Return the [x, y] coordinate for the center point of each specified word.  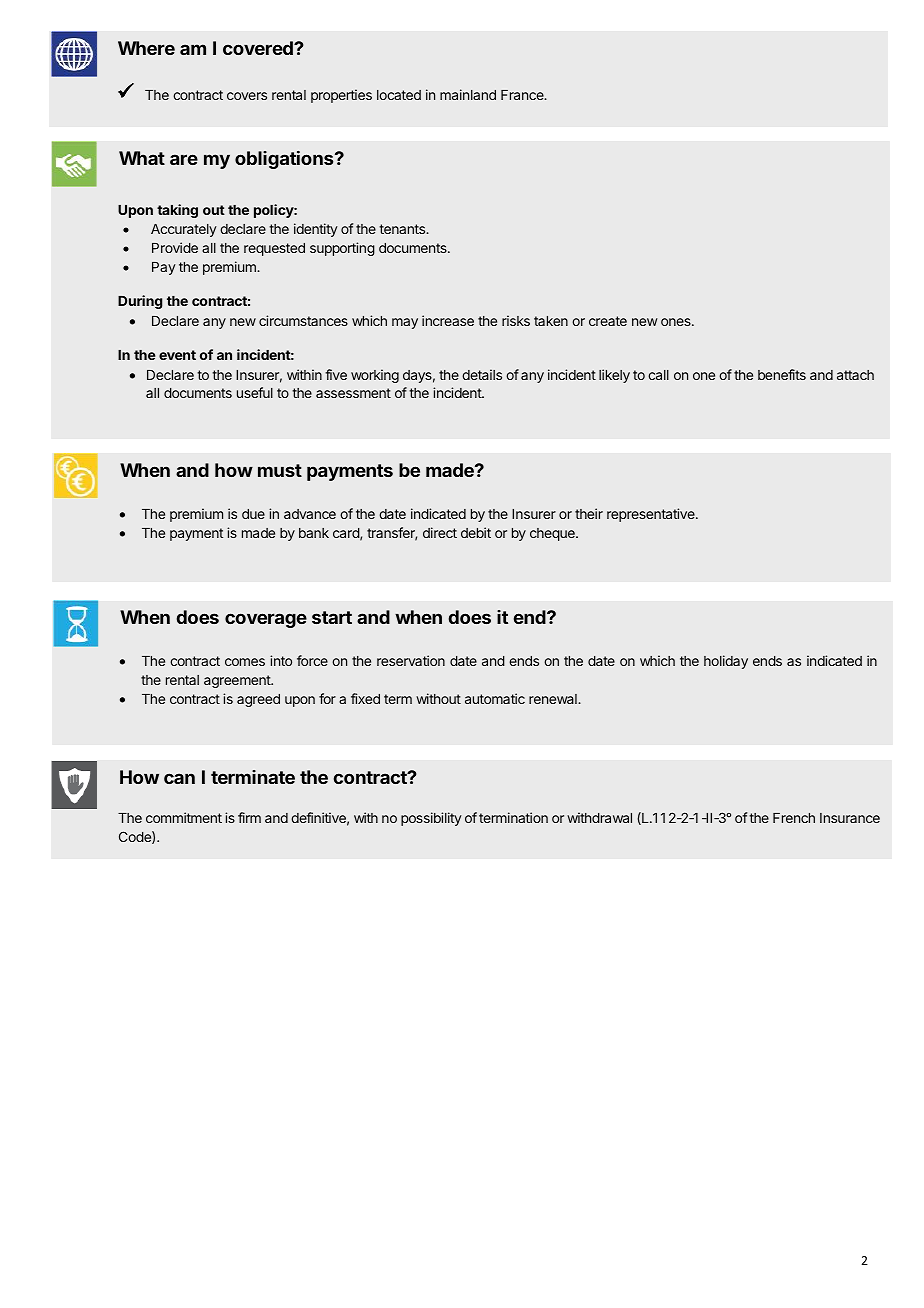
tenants [403, 229]
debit [476, 532]
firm [249, 817]
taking [177, 211]
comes [245, 662]
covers [247, 96]
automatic [495, 698]
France [523, 95]
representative [652, 515]
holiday [726, 662]
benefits [782, 374]
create [608, 321]
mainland [468, 94]
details [482, 374]
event [177, 355]
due [253, 514]
